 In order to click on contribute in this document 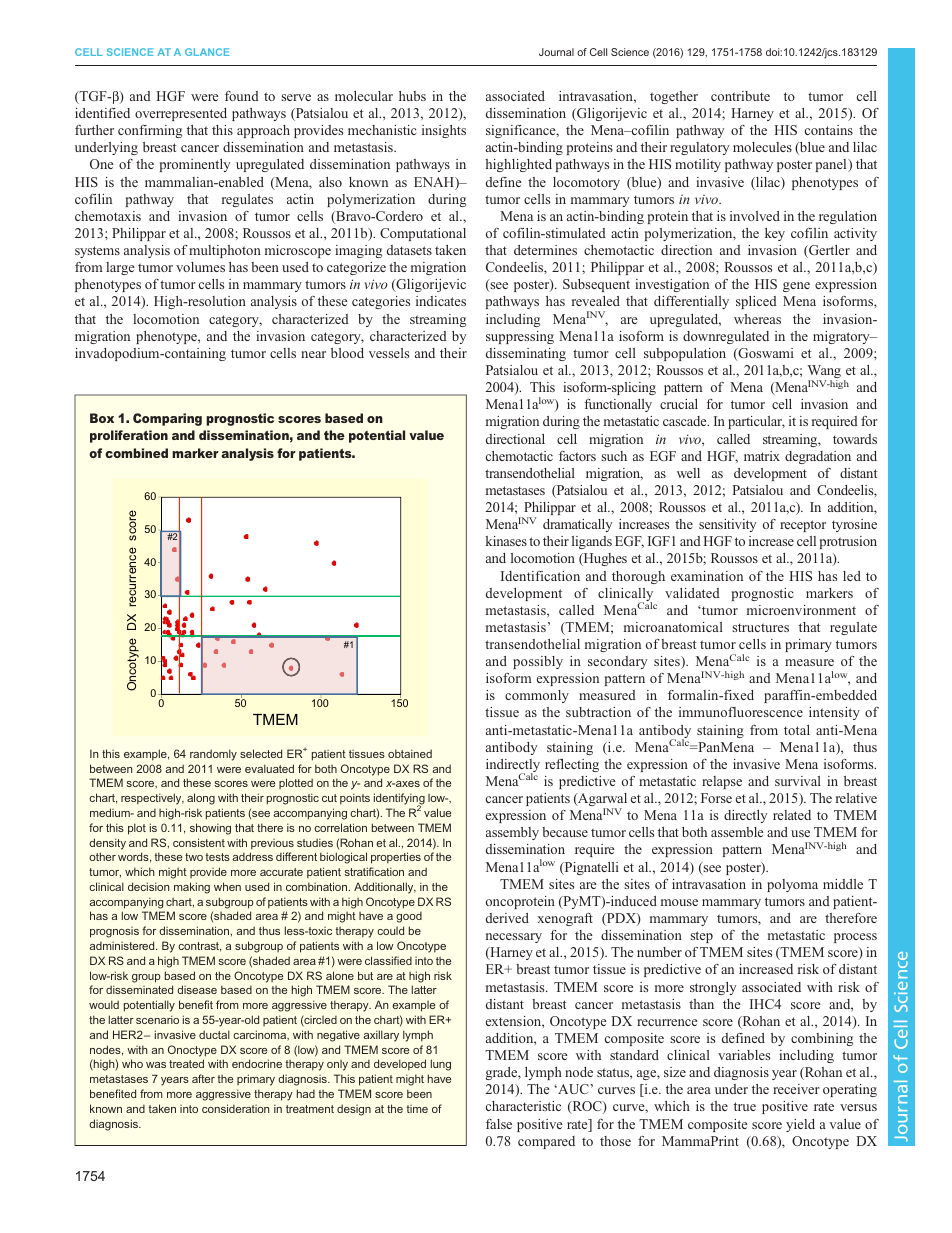, I will do `click(740, 96)`.
